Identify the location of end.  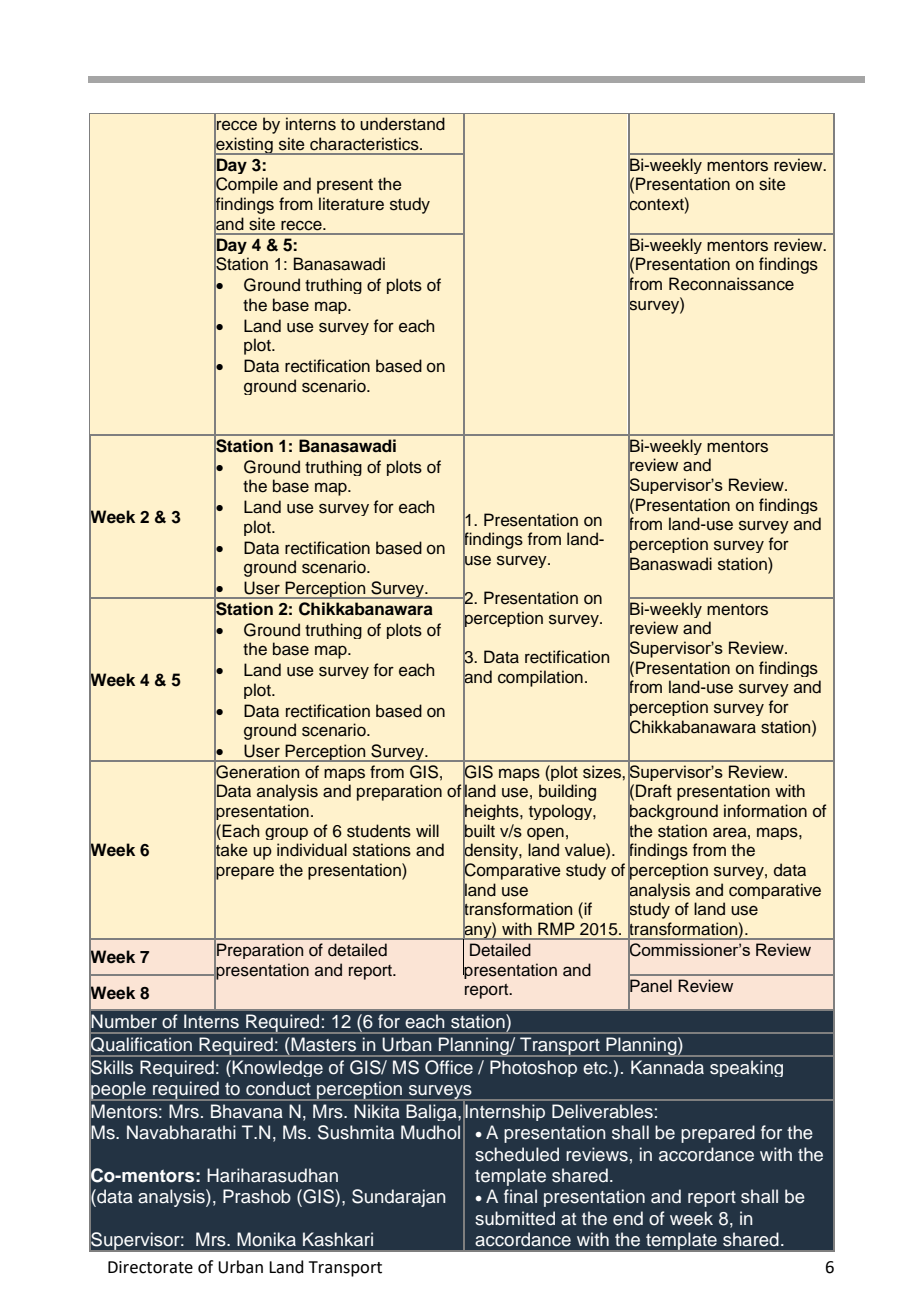
(628, 1218).
